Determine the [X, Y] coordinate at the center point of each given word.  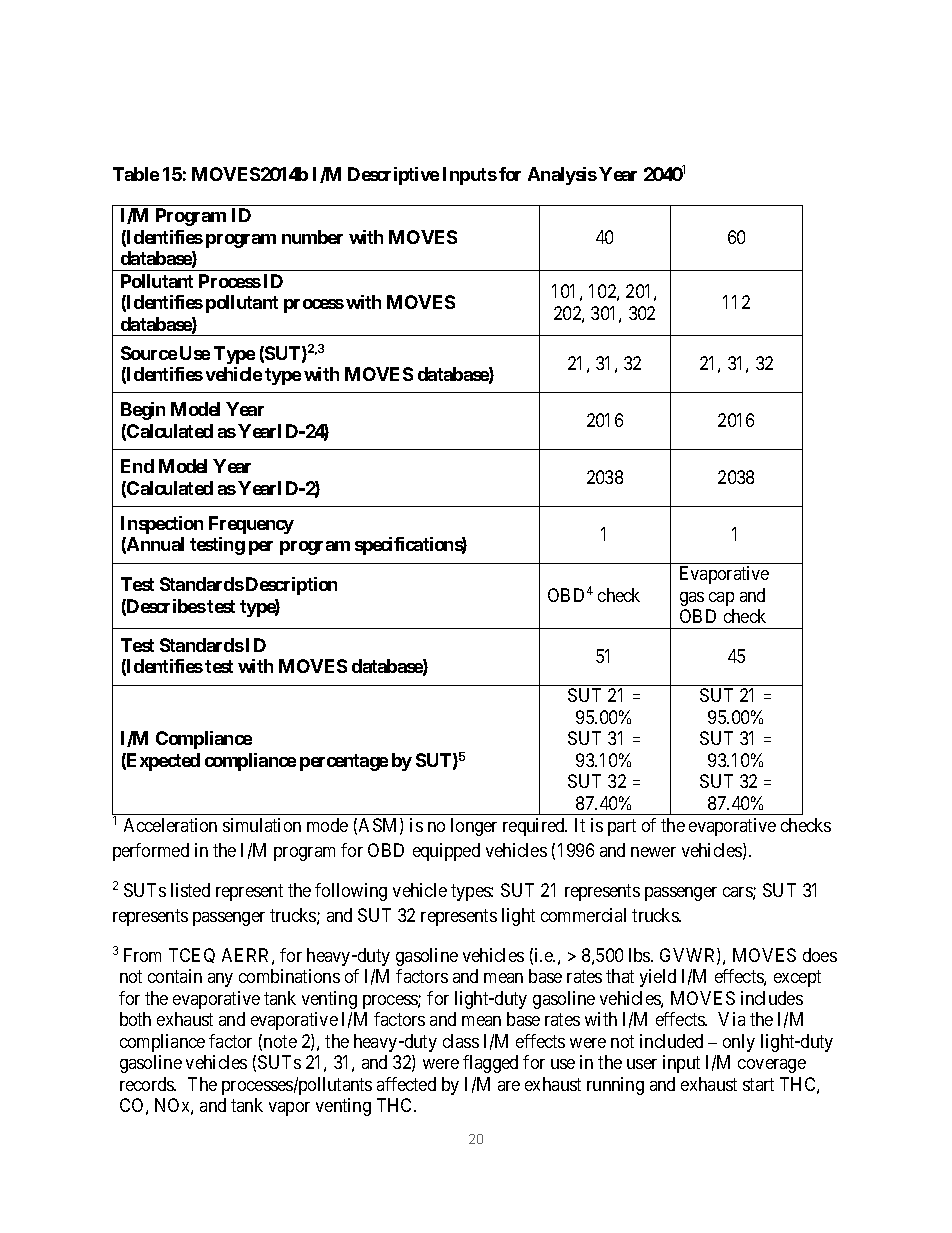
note [280, 1041]
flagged [490, 1064]
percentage [344, 762]
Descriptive [393, 176]
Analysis [562, 176]
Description [291, 586]
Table [136, 174]
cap [721, 599]
